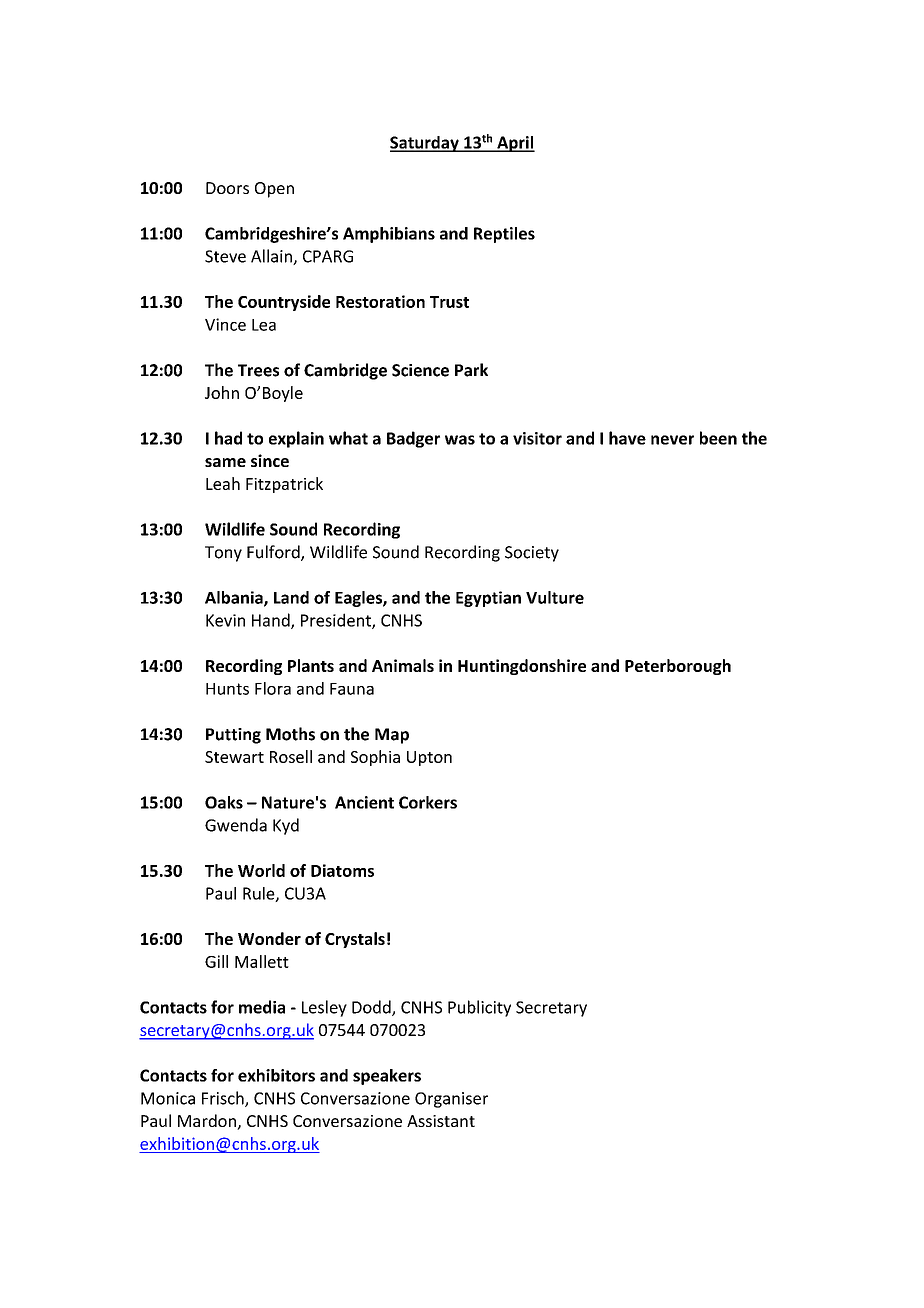  Describe the element at coordinates (276, 1075) in the document. I see `exhibitors` at that location.
